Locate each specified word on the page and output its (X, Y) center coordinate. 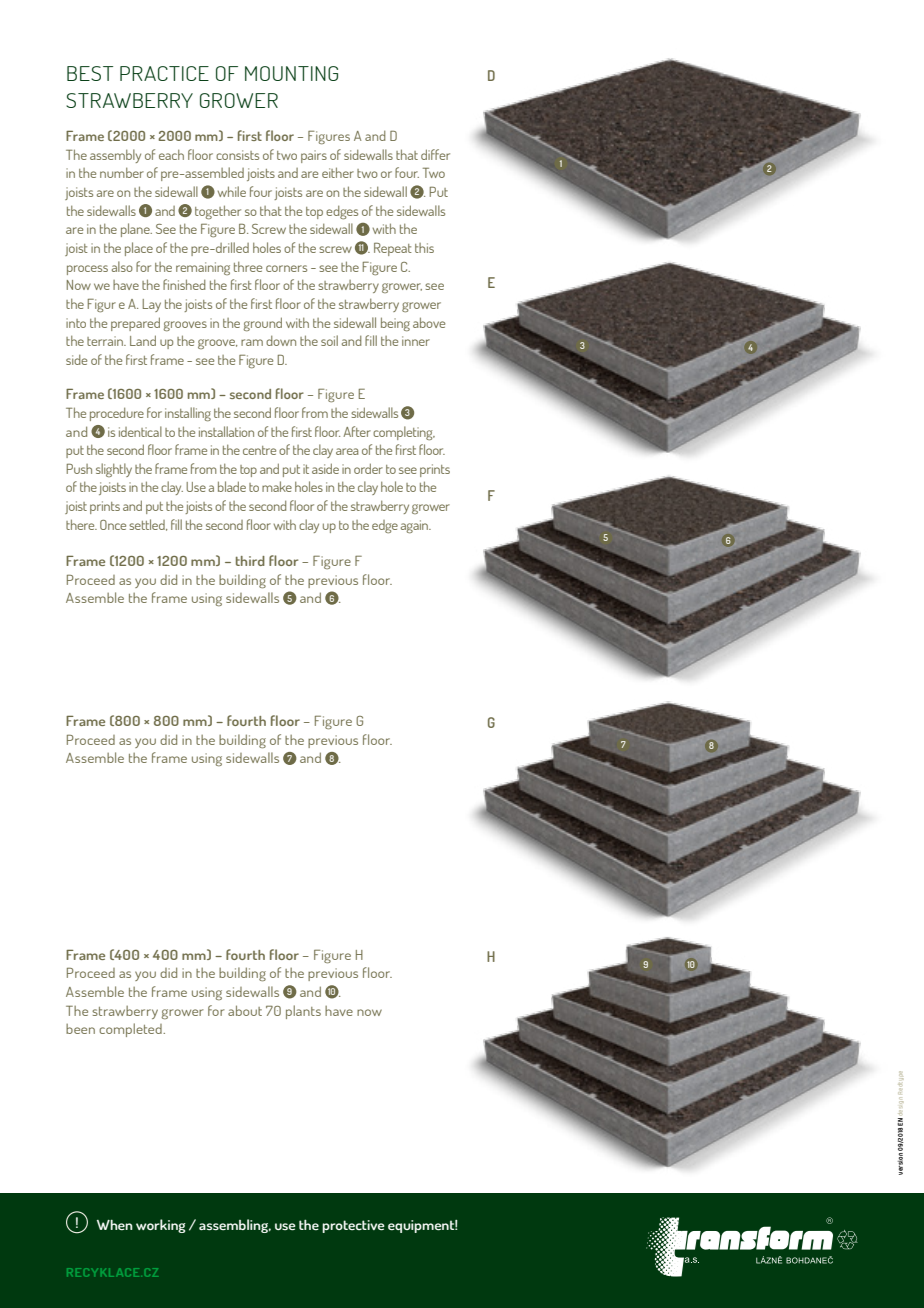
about (245, 1010)
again (416, 526)
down (281, 340)
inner (416, 341)
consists (237, 155)
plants (303, 1012)
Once (113, 525)
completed (131, 1030)
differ (435, 154)
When (115, 1225)
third (250, 561)
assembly (115, 156)
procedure (117, 414)
